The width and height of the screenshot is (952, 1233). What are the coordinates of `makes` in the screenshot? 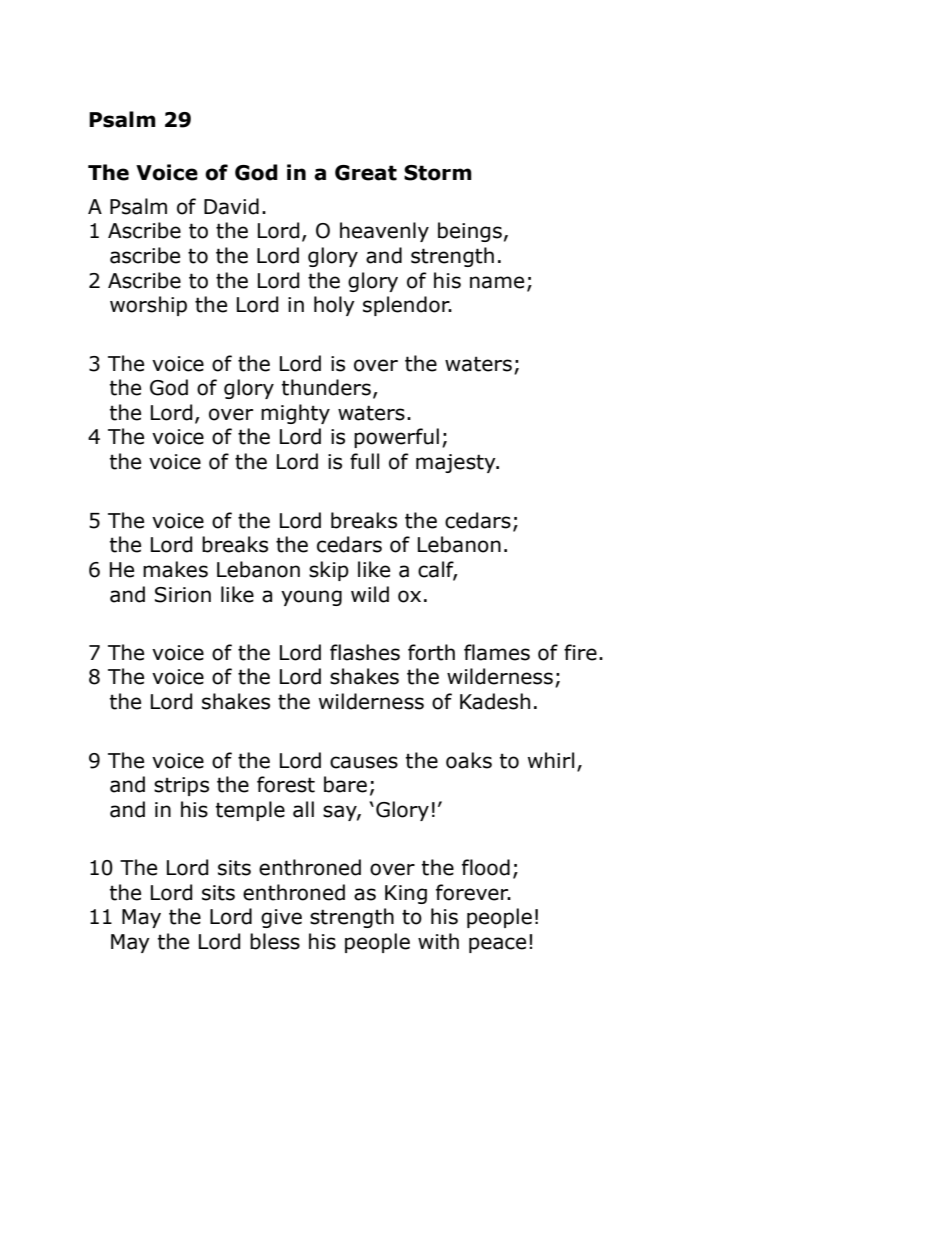 It's located at (175, 569).
